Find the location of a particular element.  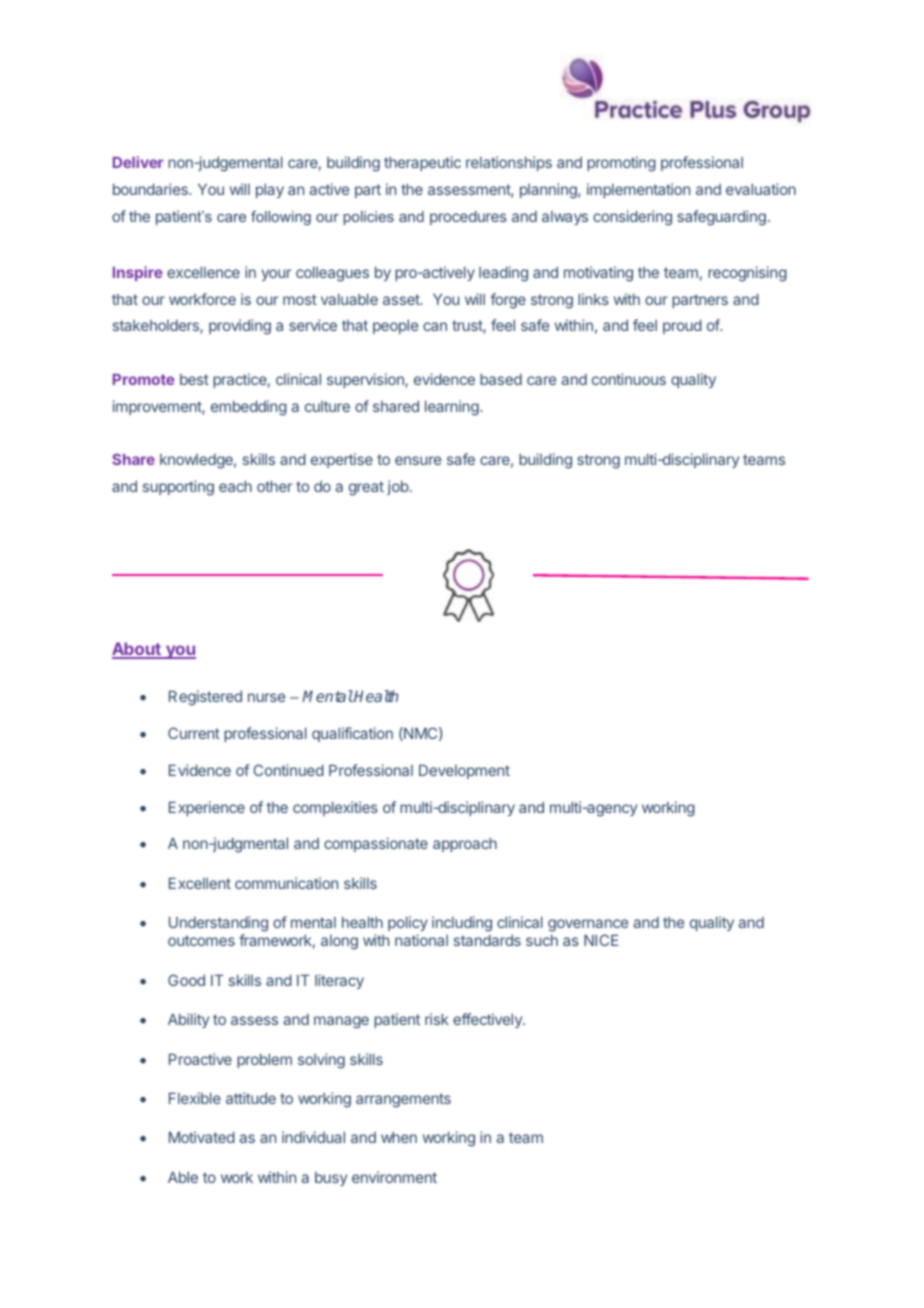

qualification is located at coordinates (352, 734).
